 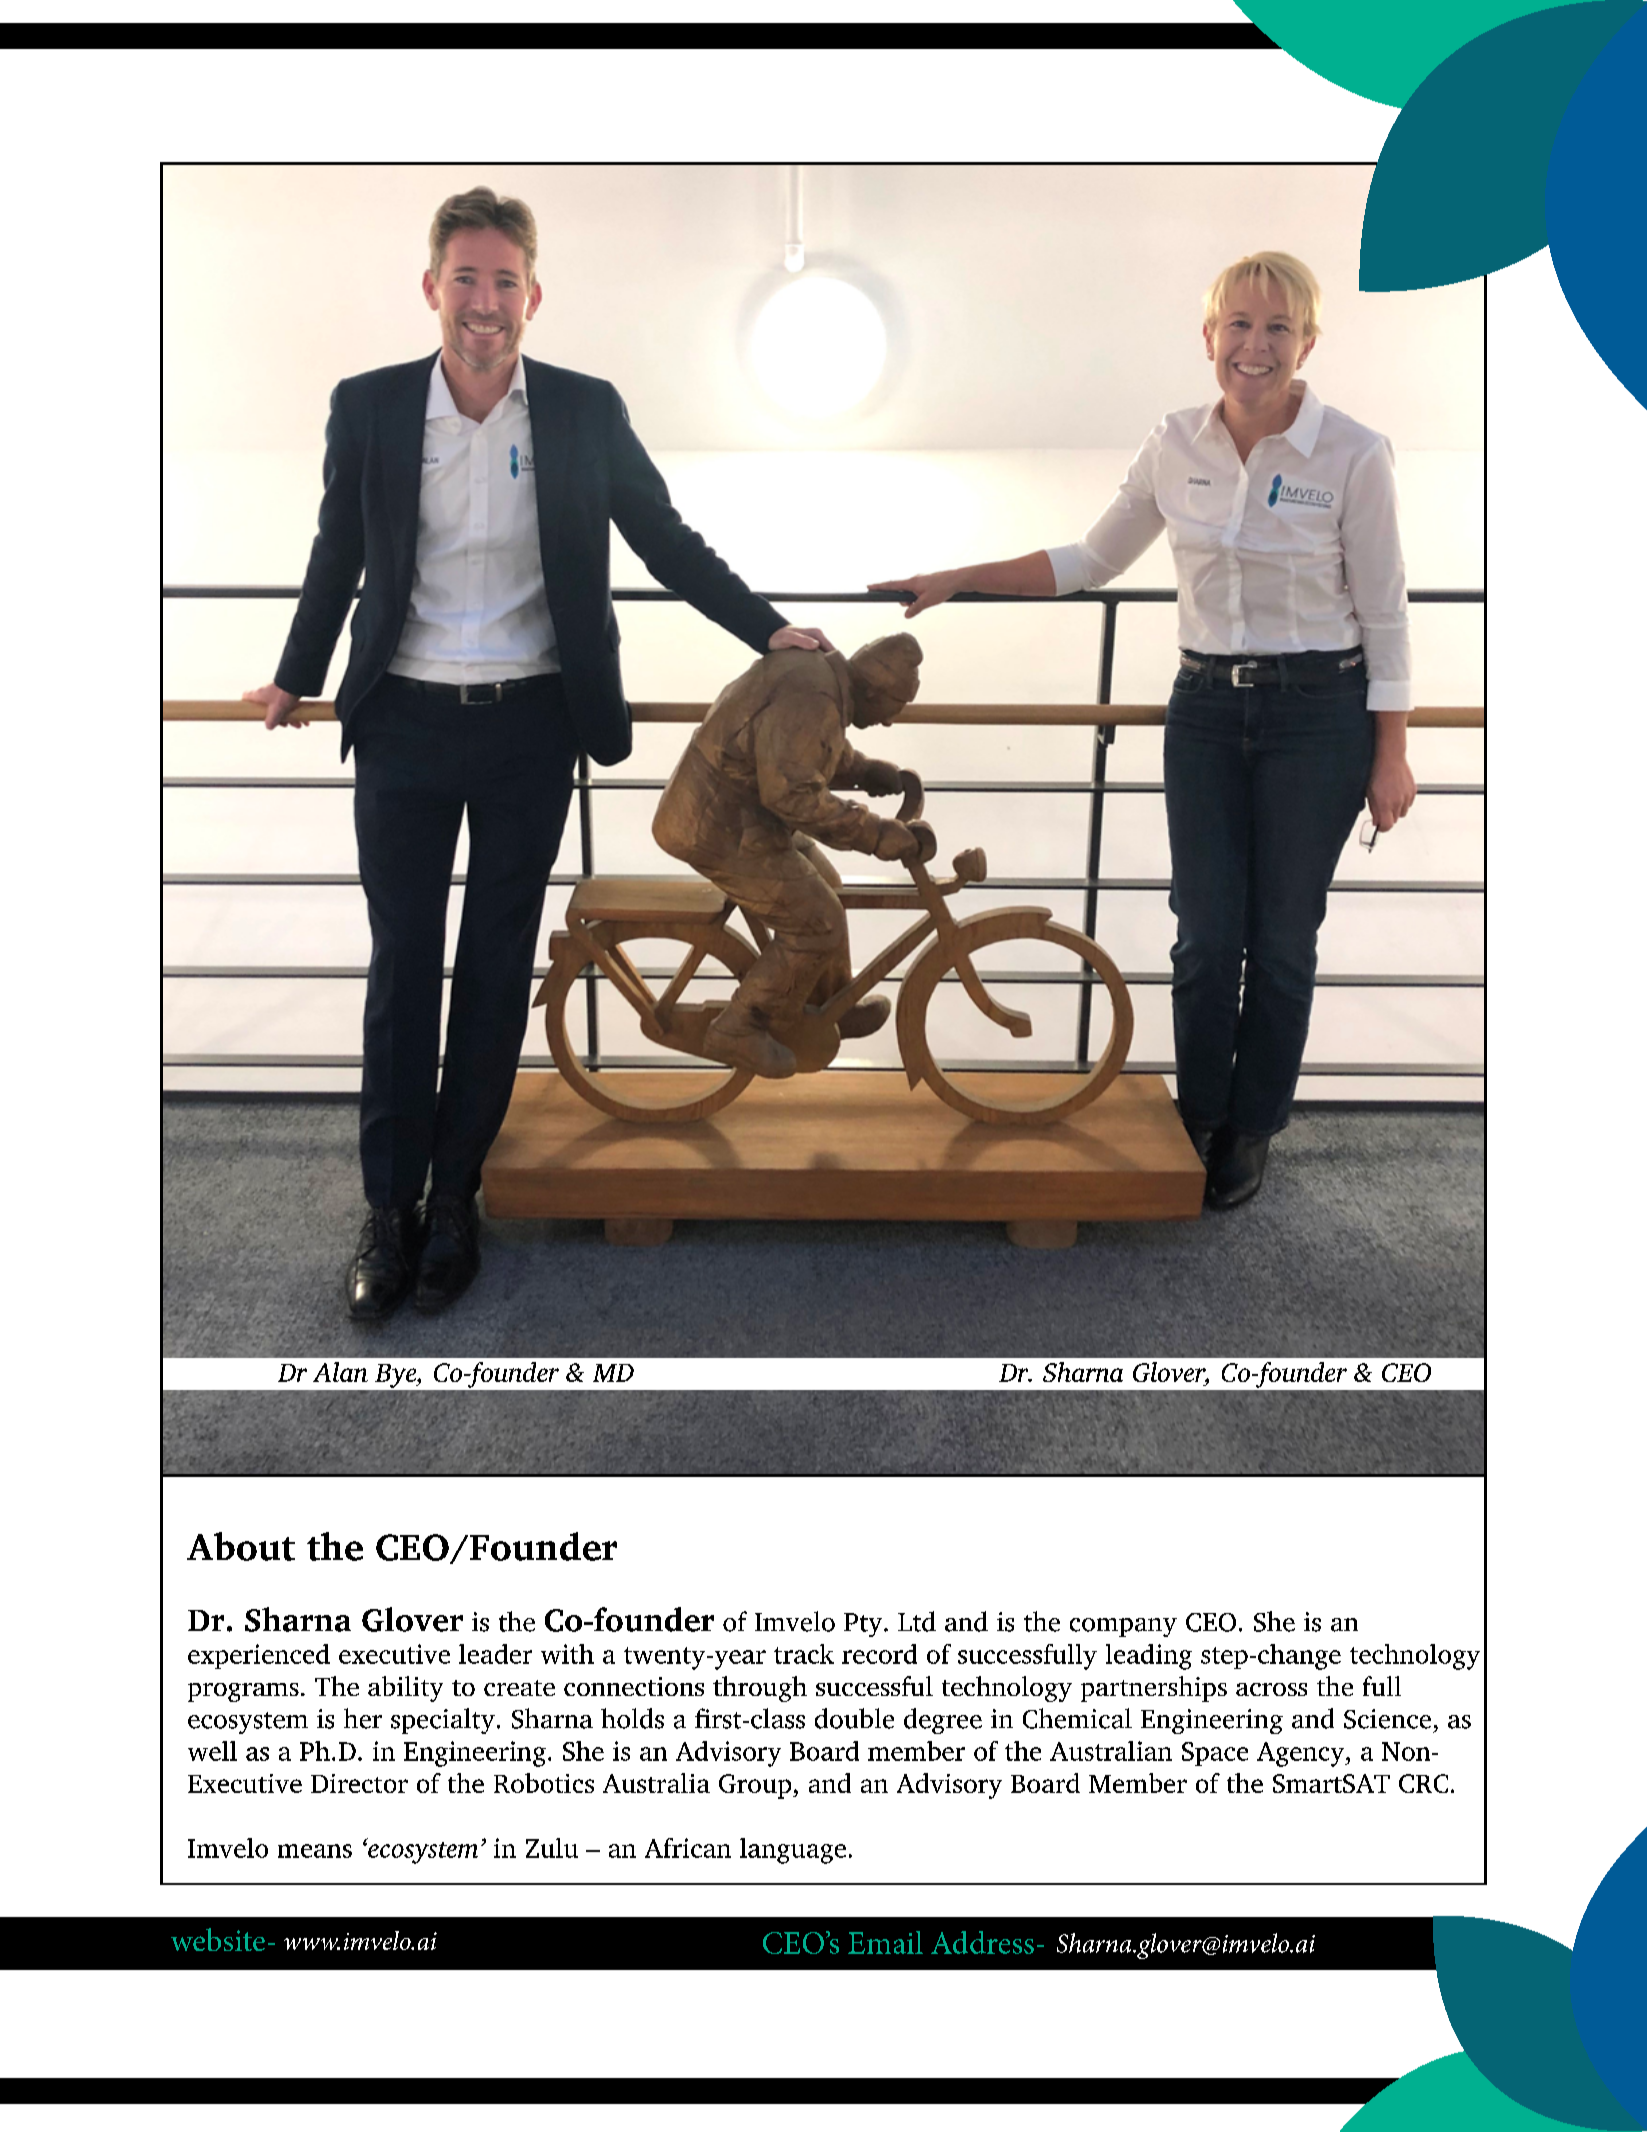 I want to click on Email, so click(x=885, y=1942).
